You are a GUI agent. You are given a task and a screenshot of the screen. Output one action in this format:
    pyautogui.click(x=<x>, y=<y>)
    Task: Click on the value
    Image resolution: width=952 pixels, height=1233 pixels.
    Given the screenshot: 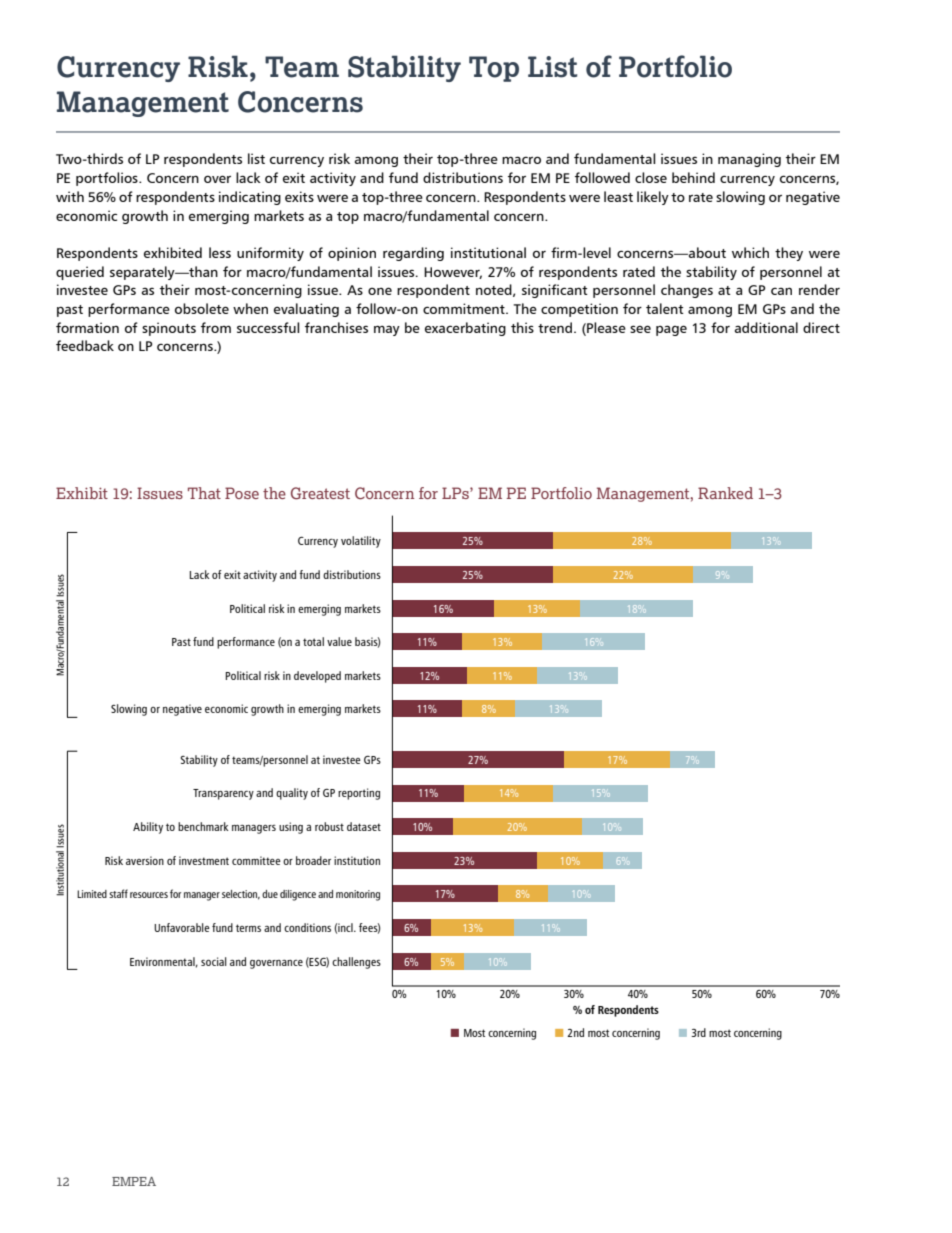 What is the action you would take?
    pyautogui.click(x=339, y=641)
